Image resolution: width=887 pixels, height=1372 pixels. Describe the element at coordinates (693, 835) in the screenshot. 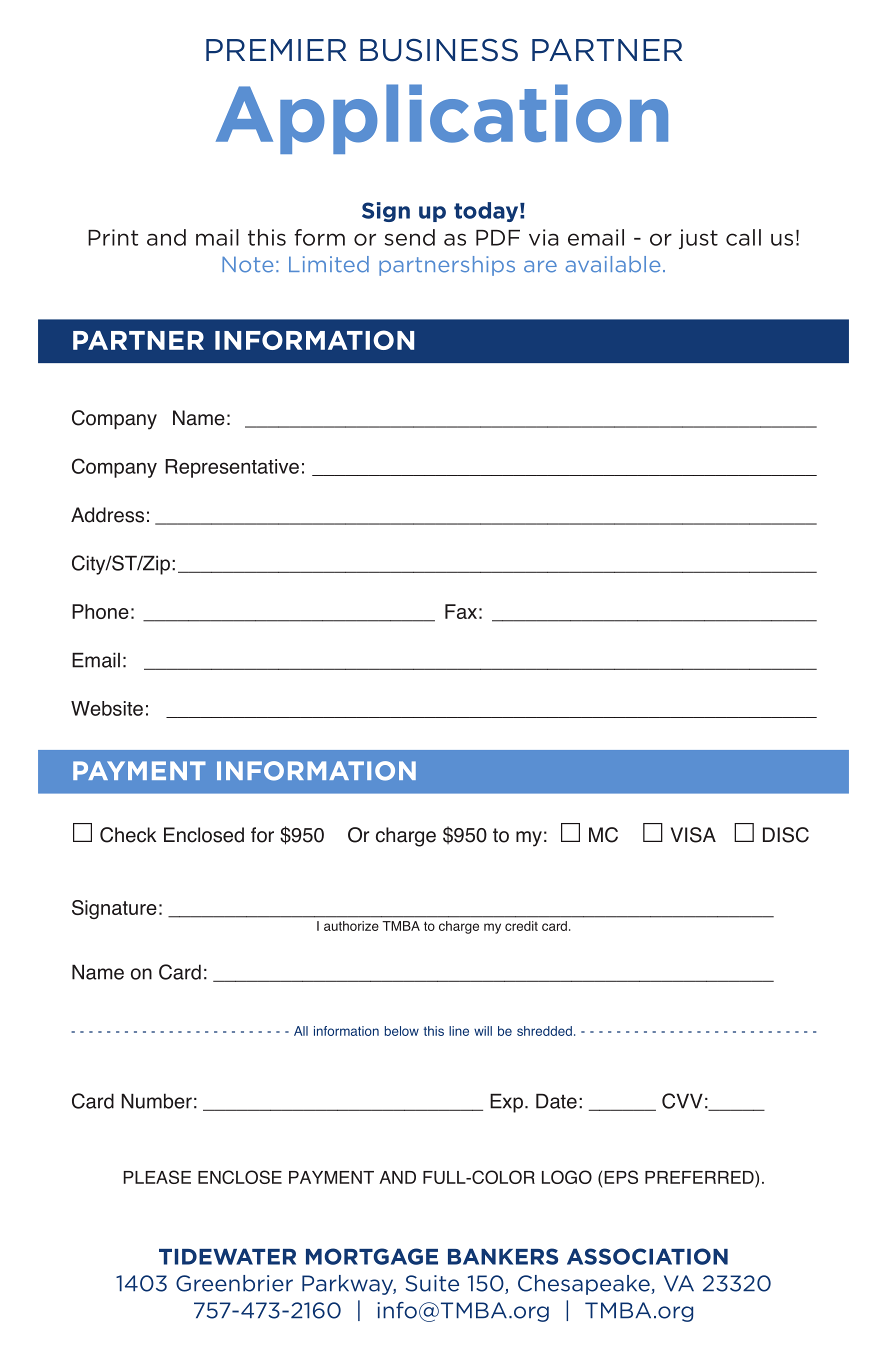

I see `VISA` at that location.
